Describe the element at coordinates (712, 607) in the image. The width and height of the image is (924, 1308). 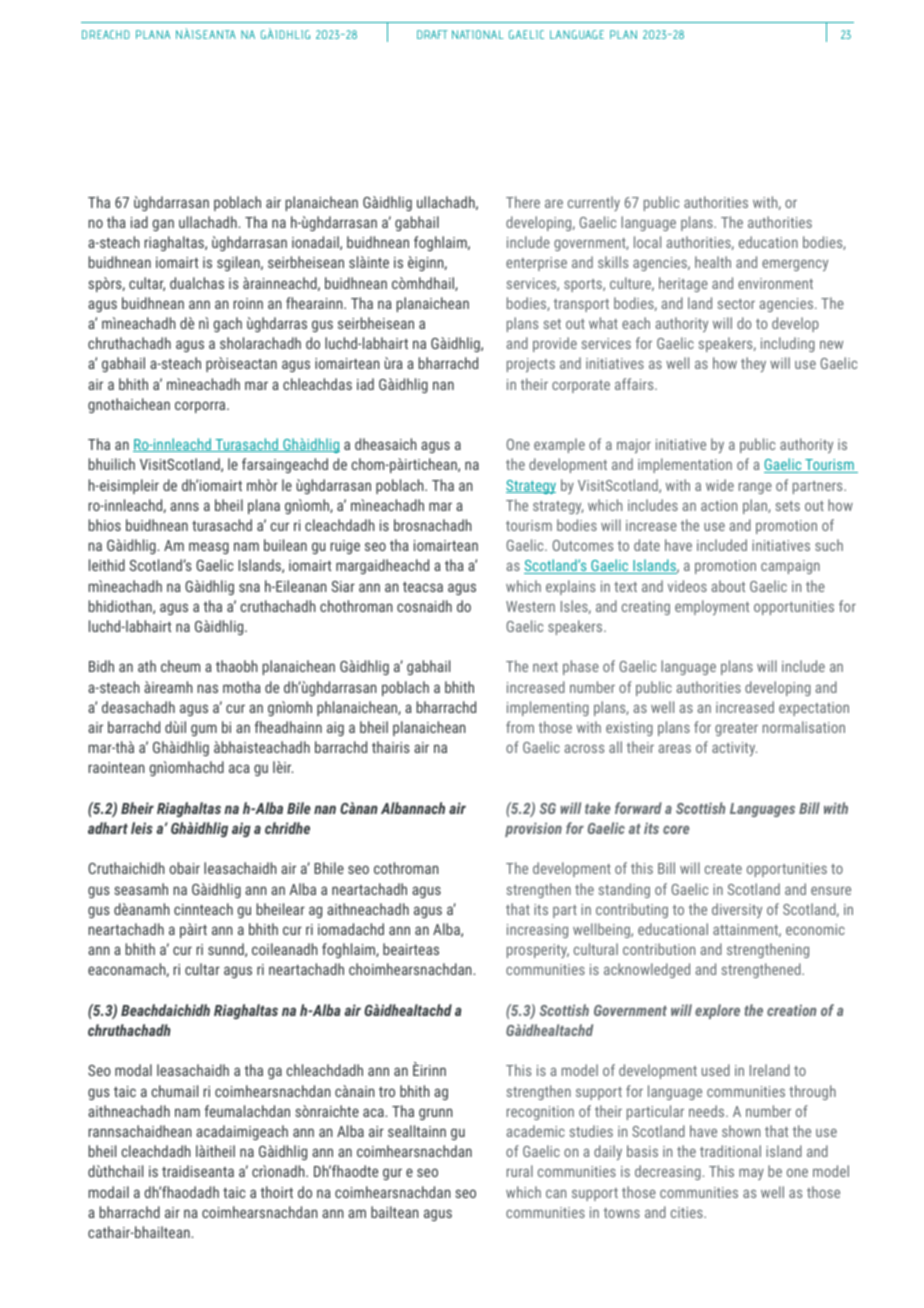
I see `employment` at that location.
